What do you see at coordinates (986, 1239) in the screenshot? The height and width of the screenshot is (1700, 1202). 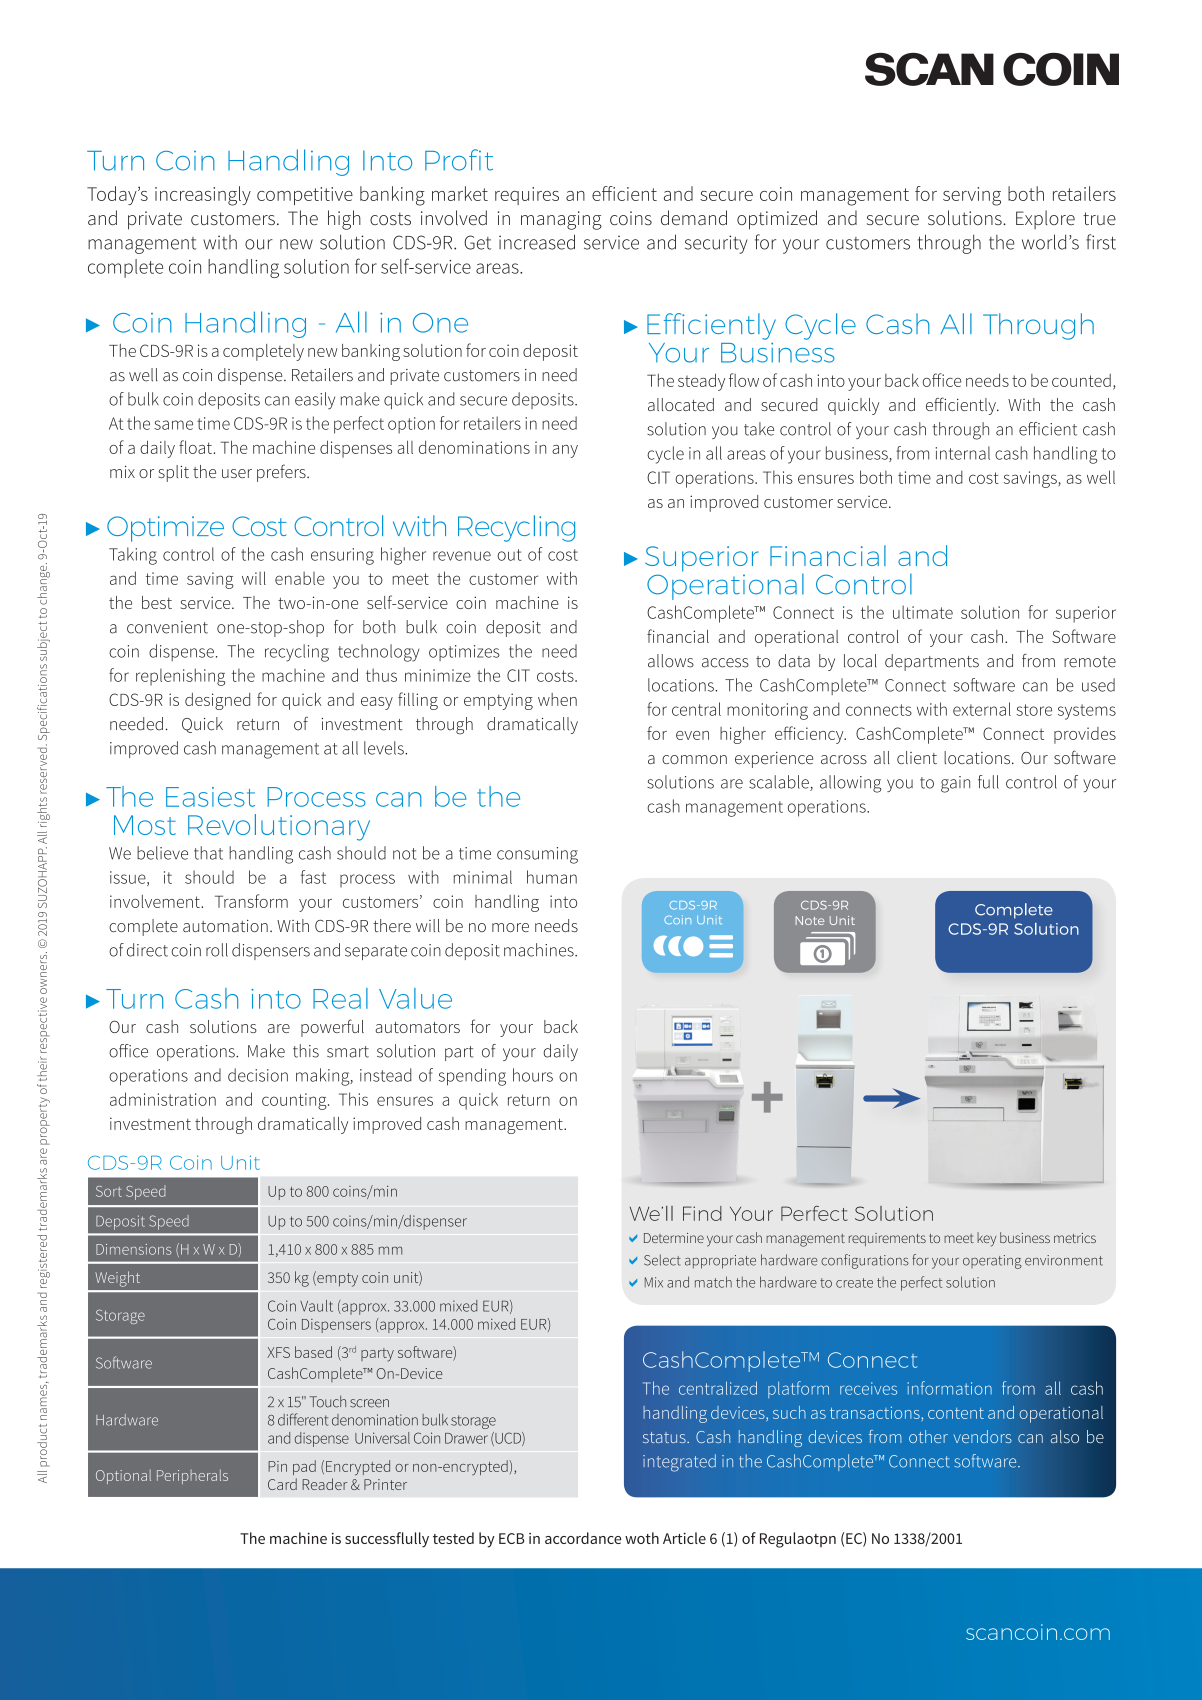 I see `key` at bounding box center [986, 1239].
